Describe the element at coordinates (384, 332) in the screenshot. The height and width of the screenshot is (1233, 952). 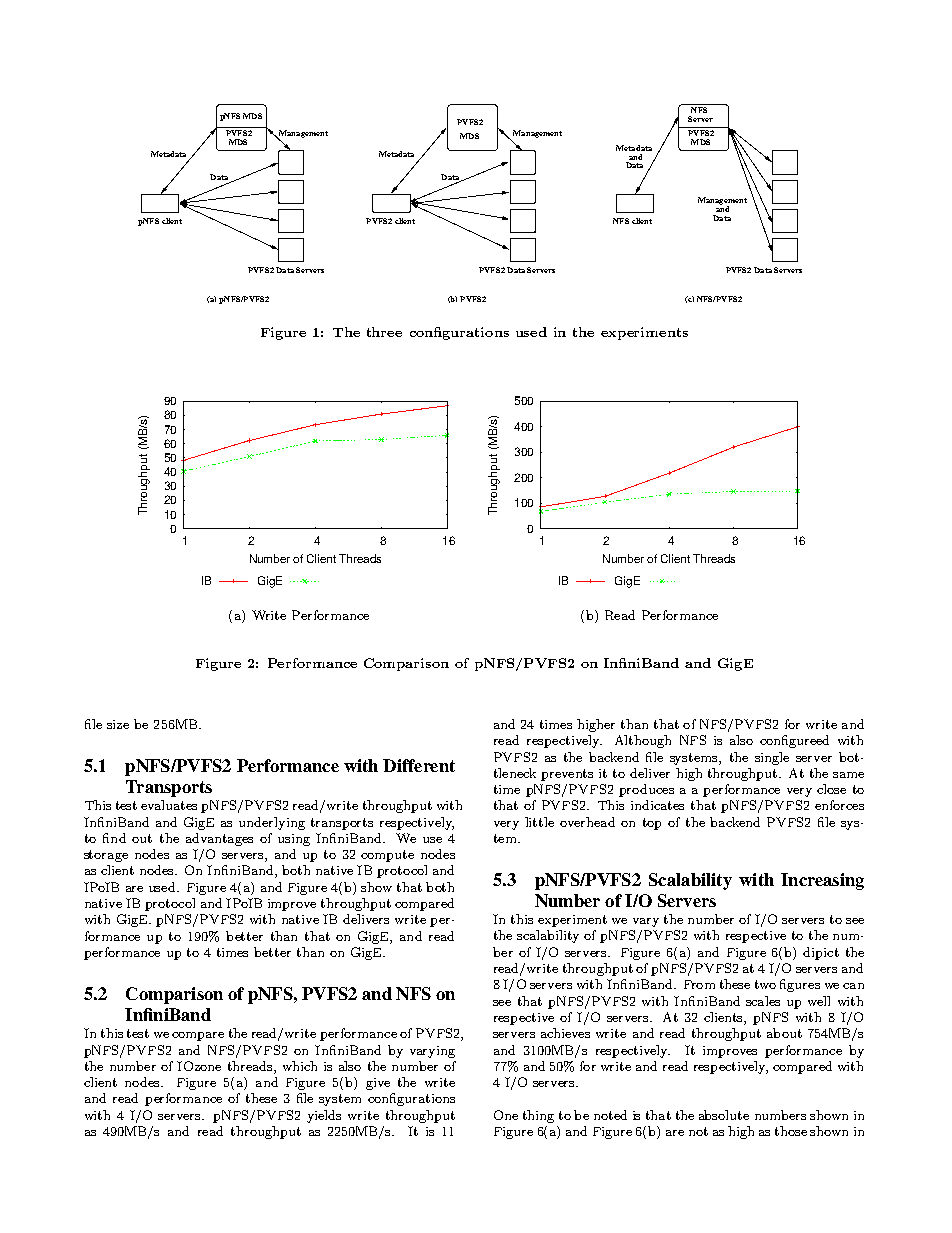
I see `three` at that location.
